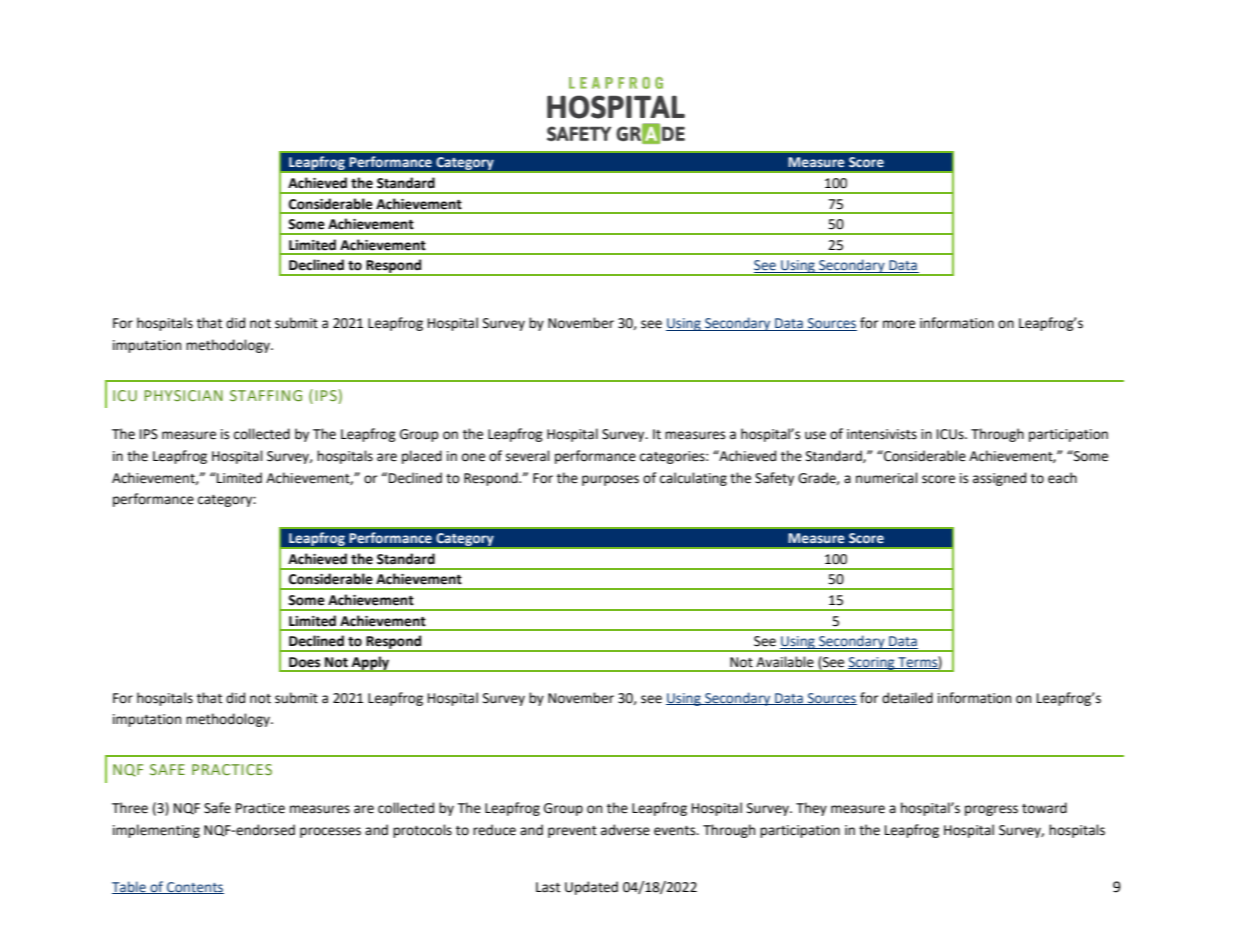  I want to click on detailed, so click(907, 698).
